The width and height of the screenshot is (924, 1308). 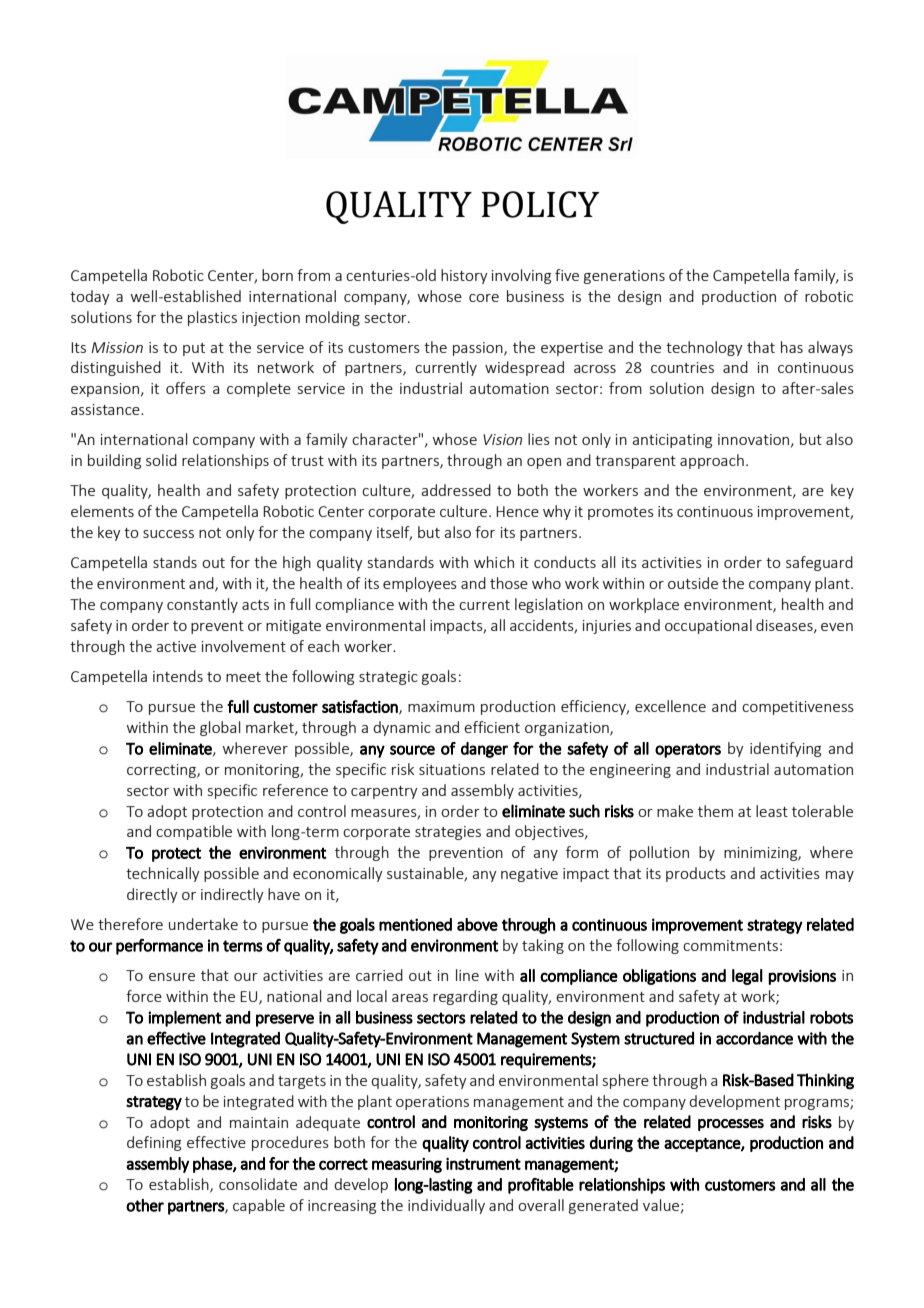 I want to click on approach, so click(x=712, y=461).
